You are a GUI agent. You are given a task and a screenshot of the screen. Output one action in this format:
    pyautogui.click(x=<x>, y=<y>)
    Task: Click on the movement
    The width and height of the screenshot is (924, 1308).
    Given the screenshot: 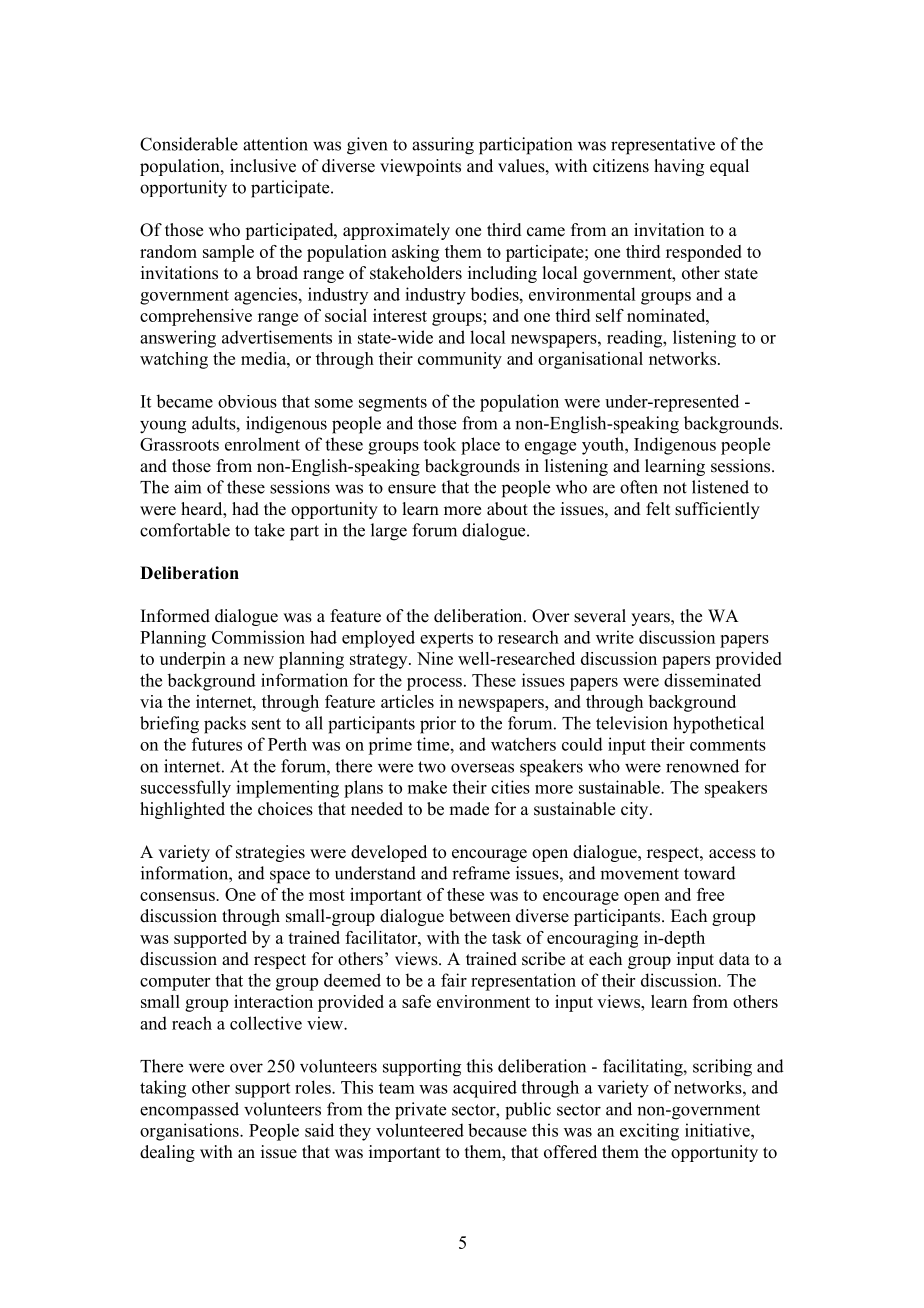 What is the action you would take?
    pyautogui.click(x=639, y=874)
